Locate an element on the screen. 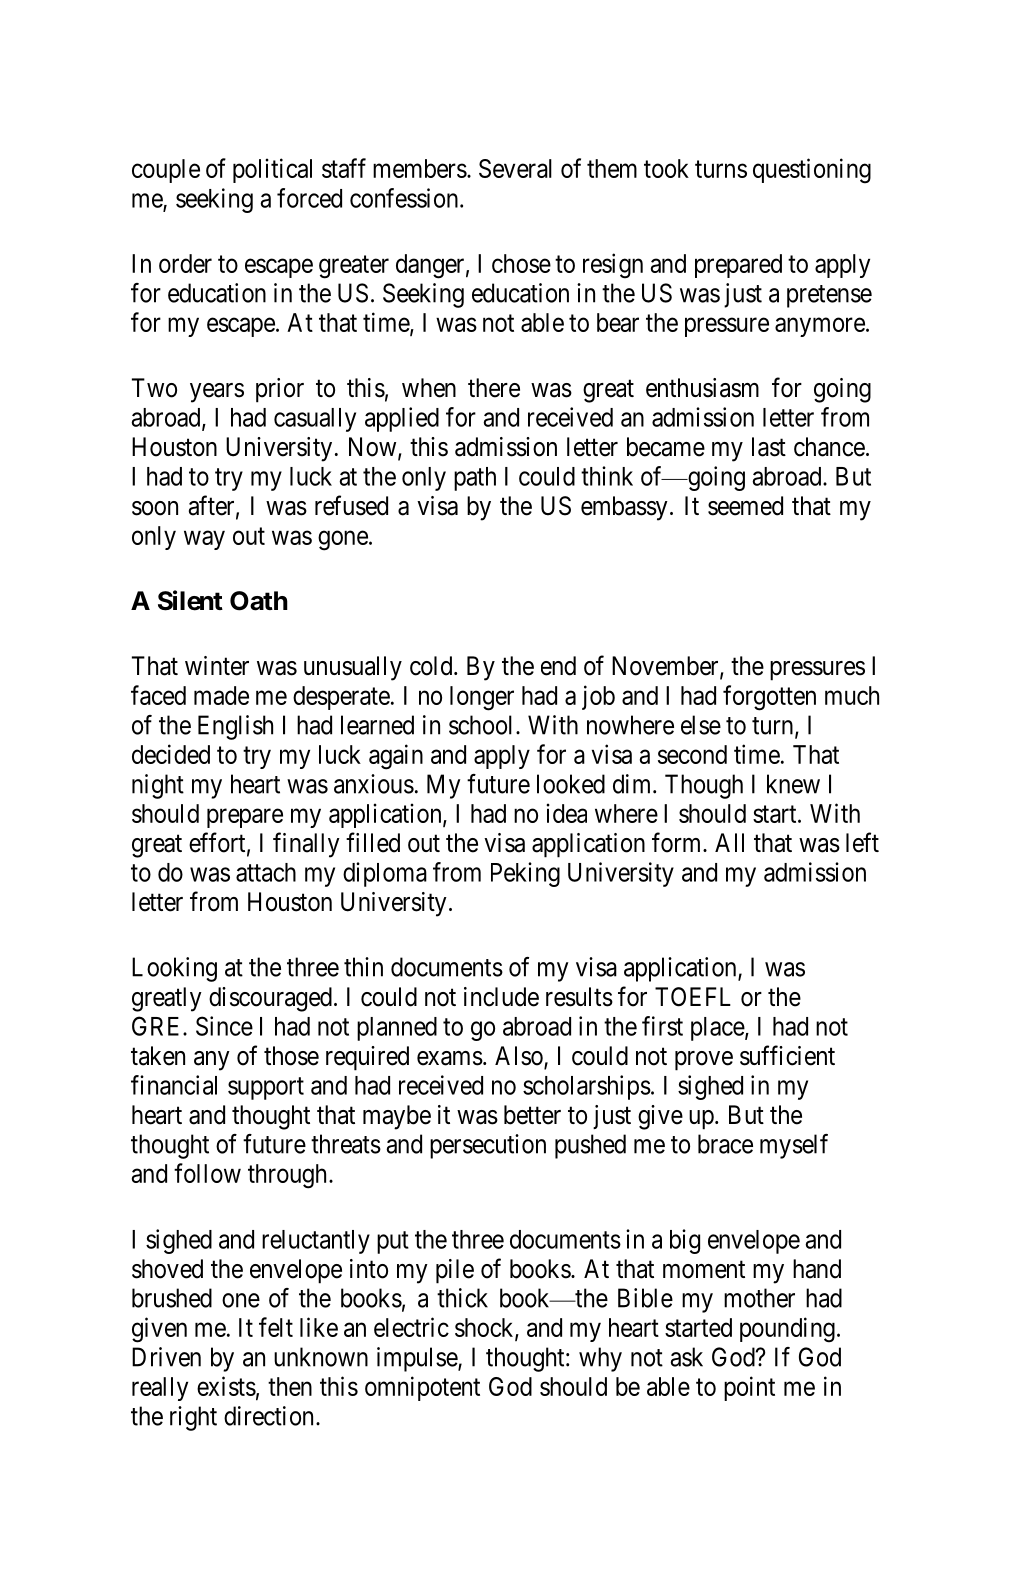  Several is located at coordinates (515, 168).
